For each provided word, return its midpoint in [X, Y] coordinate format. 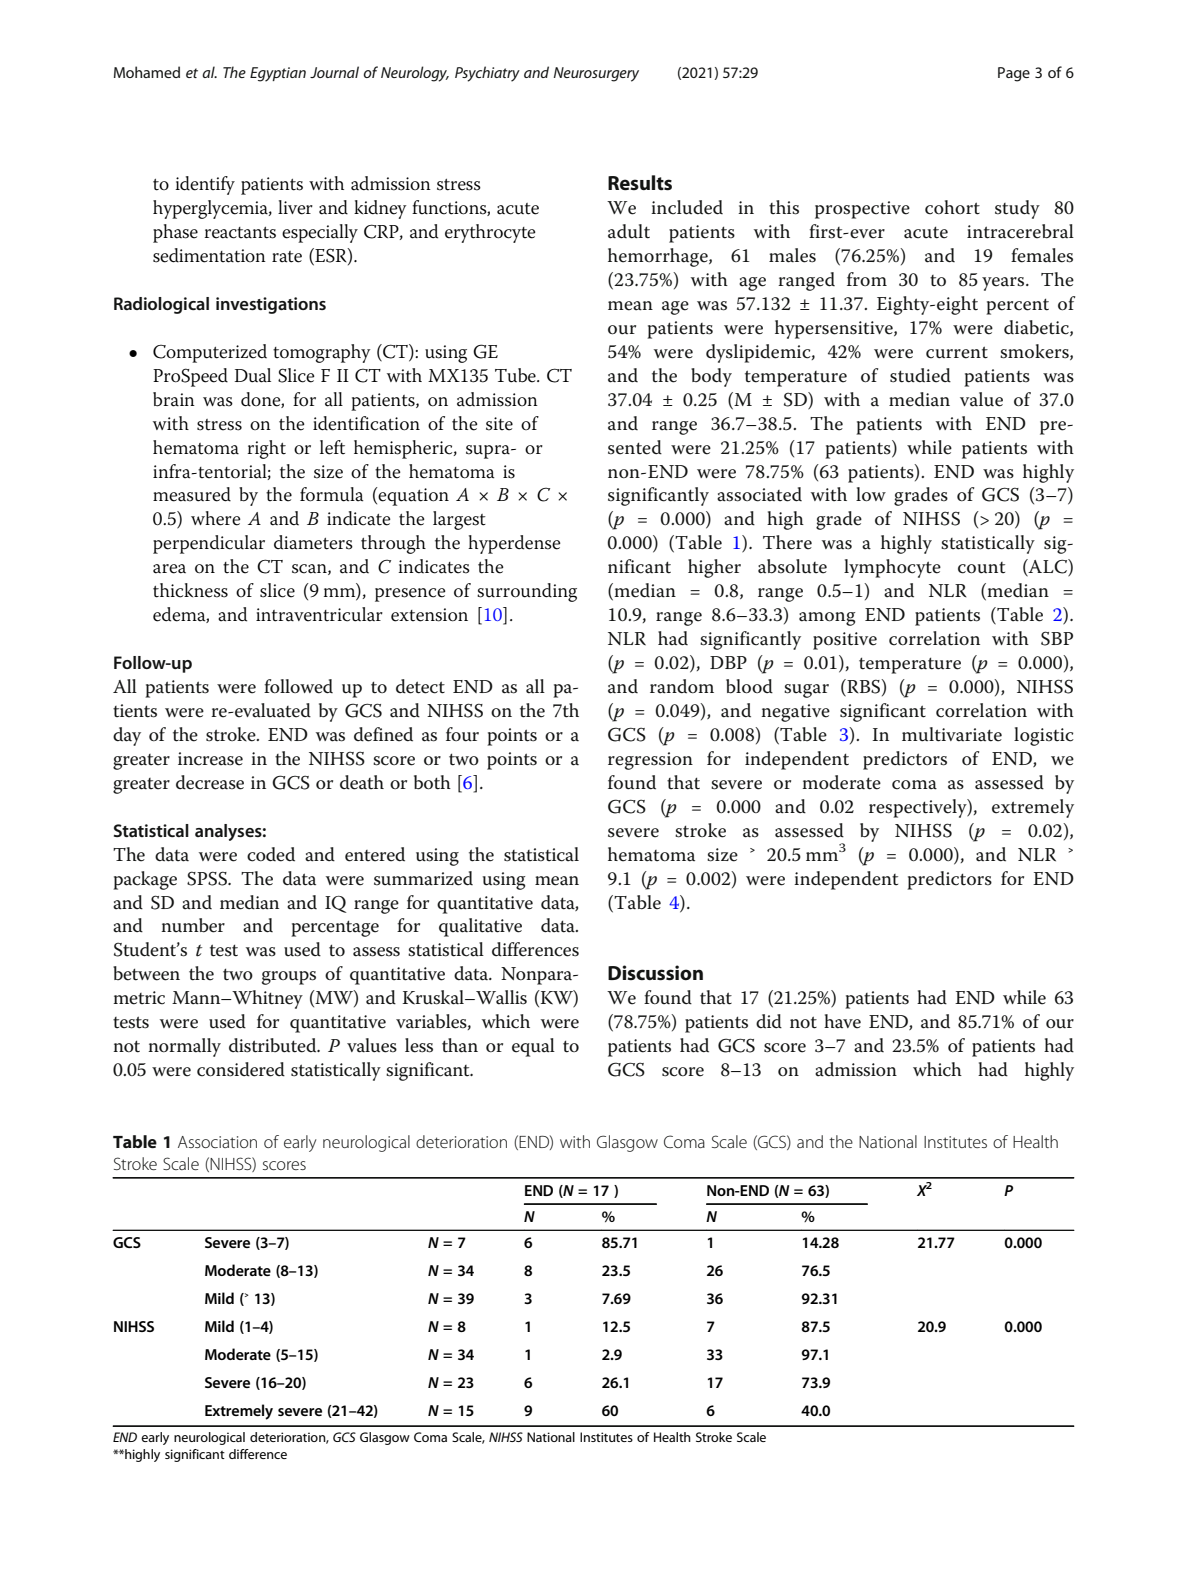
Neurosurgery [596, 74]
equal [533, 1047]
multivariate [952, 734]
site [499, 424]
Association [217, 1142]
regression [650, 761]
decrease [210, 782]
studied [920, 375]
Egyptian [278, 74]
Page [1014, 74]
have [842, 1021]
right [266, 449]
